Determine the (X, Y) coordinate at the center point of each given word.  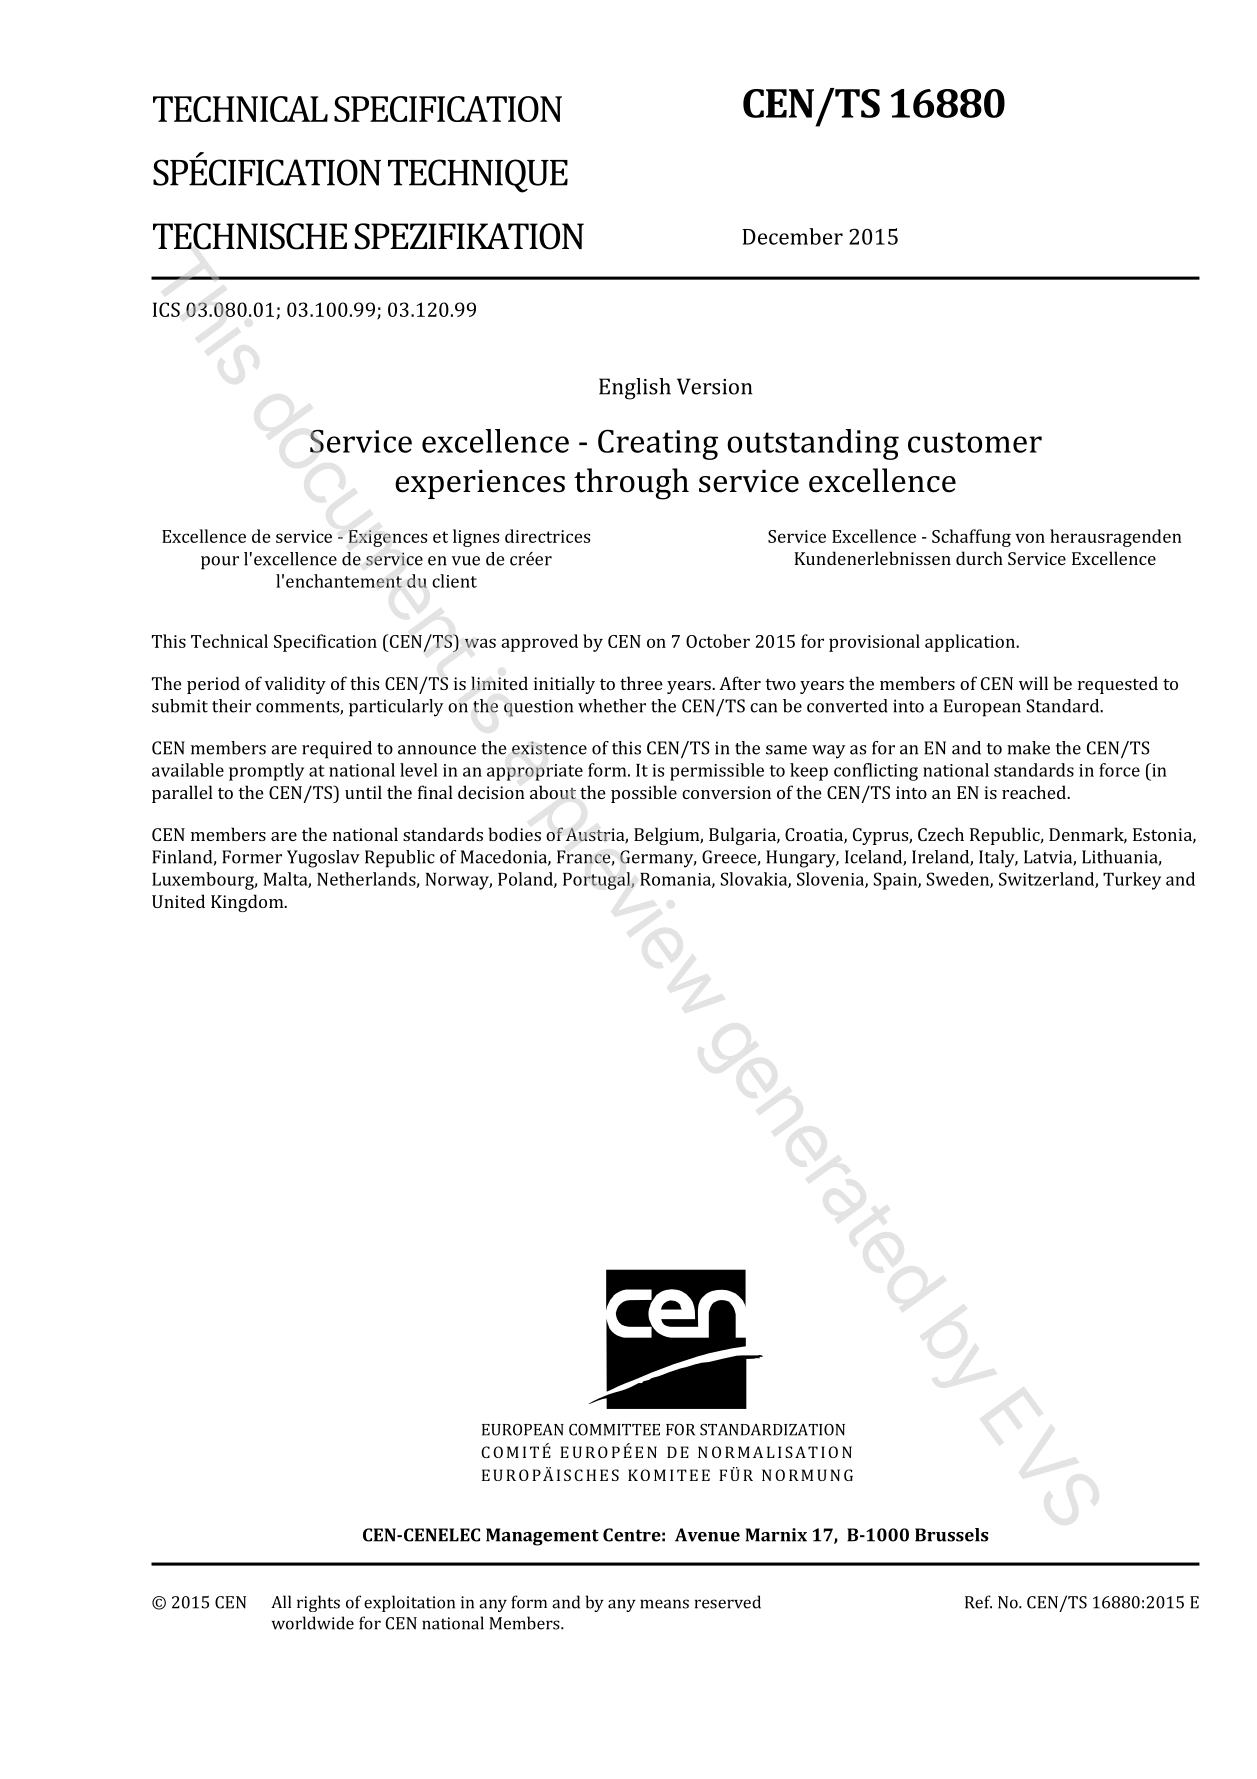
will (1033, 683)
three (641, 683)
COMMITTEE (614, 1430)
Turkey (1132, 881)
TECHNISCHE (250, 236)
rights (318, 1603)
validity (295, 685)
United (178, 901)
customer (975, 442)
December (792, 236)
